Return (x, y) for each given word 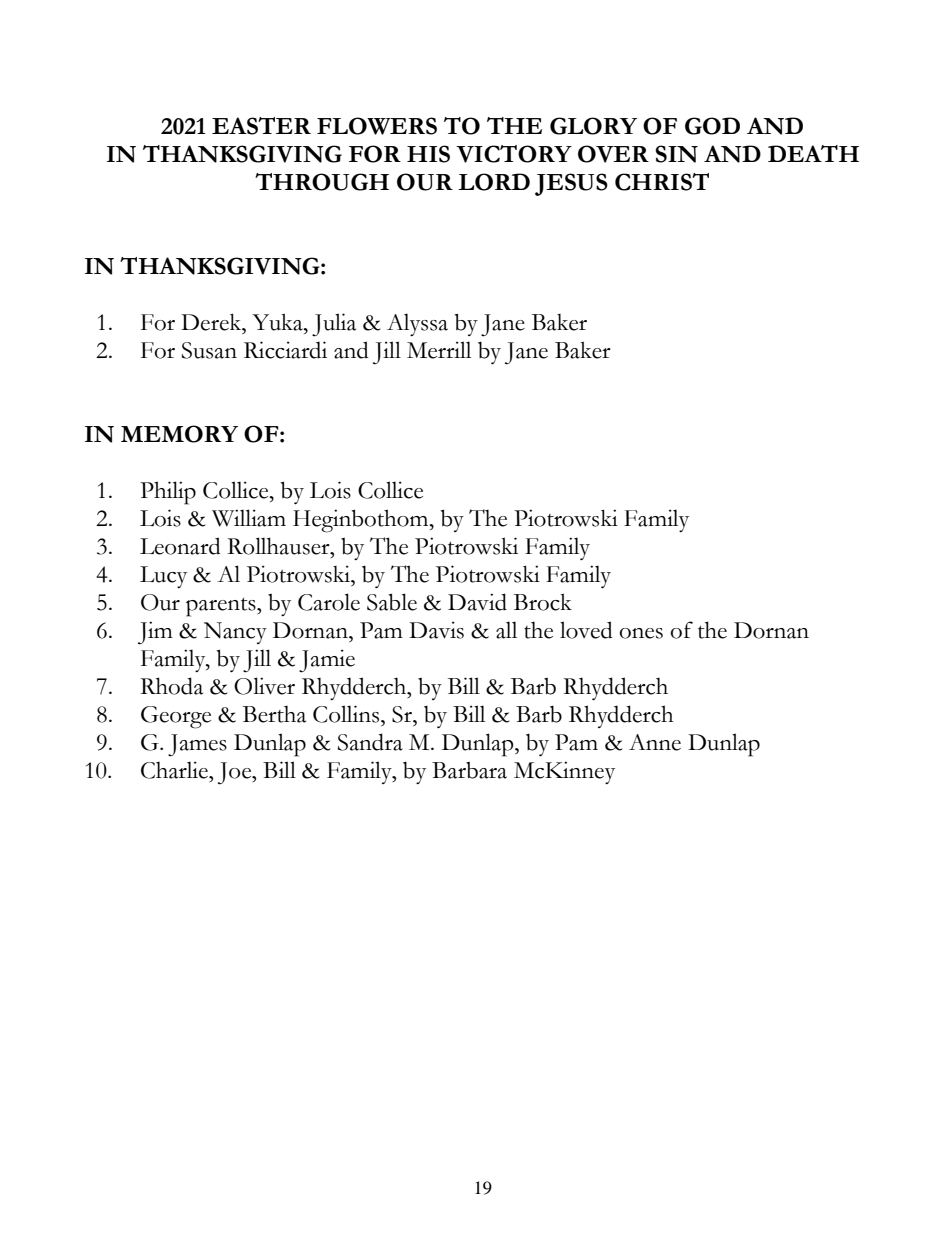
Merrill (439, 350)
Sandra (370, 742)
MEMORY (179, 434)
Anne (655, 742)
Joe (236, 773)
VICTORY (514, 154)
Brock (543, 602)
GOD (712, 126)
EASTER (261, 126)
